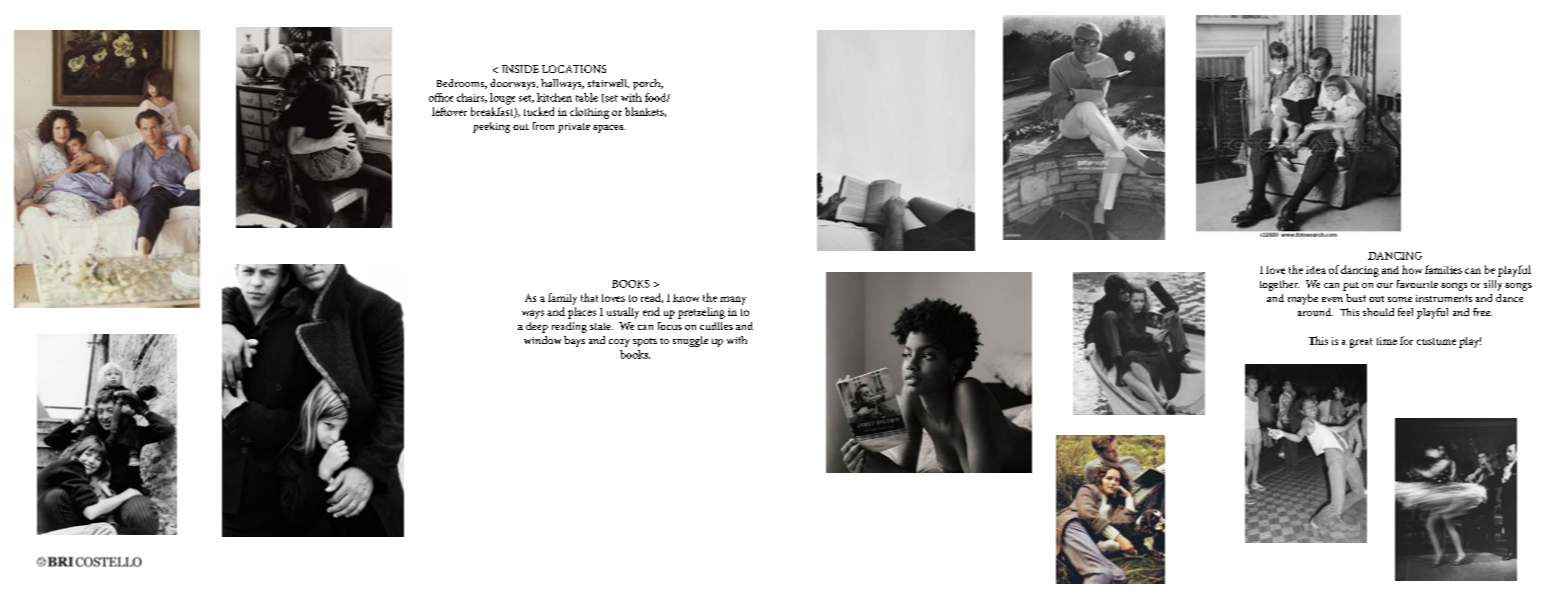 The image size is (1568, 605). I want to click on LOCATIONS, so click(574, 69).
